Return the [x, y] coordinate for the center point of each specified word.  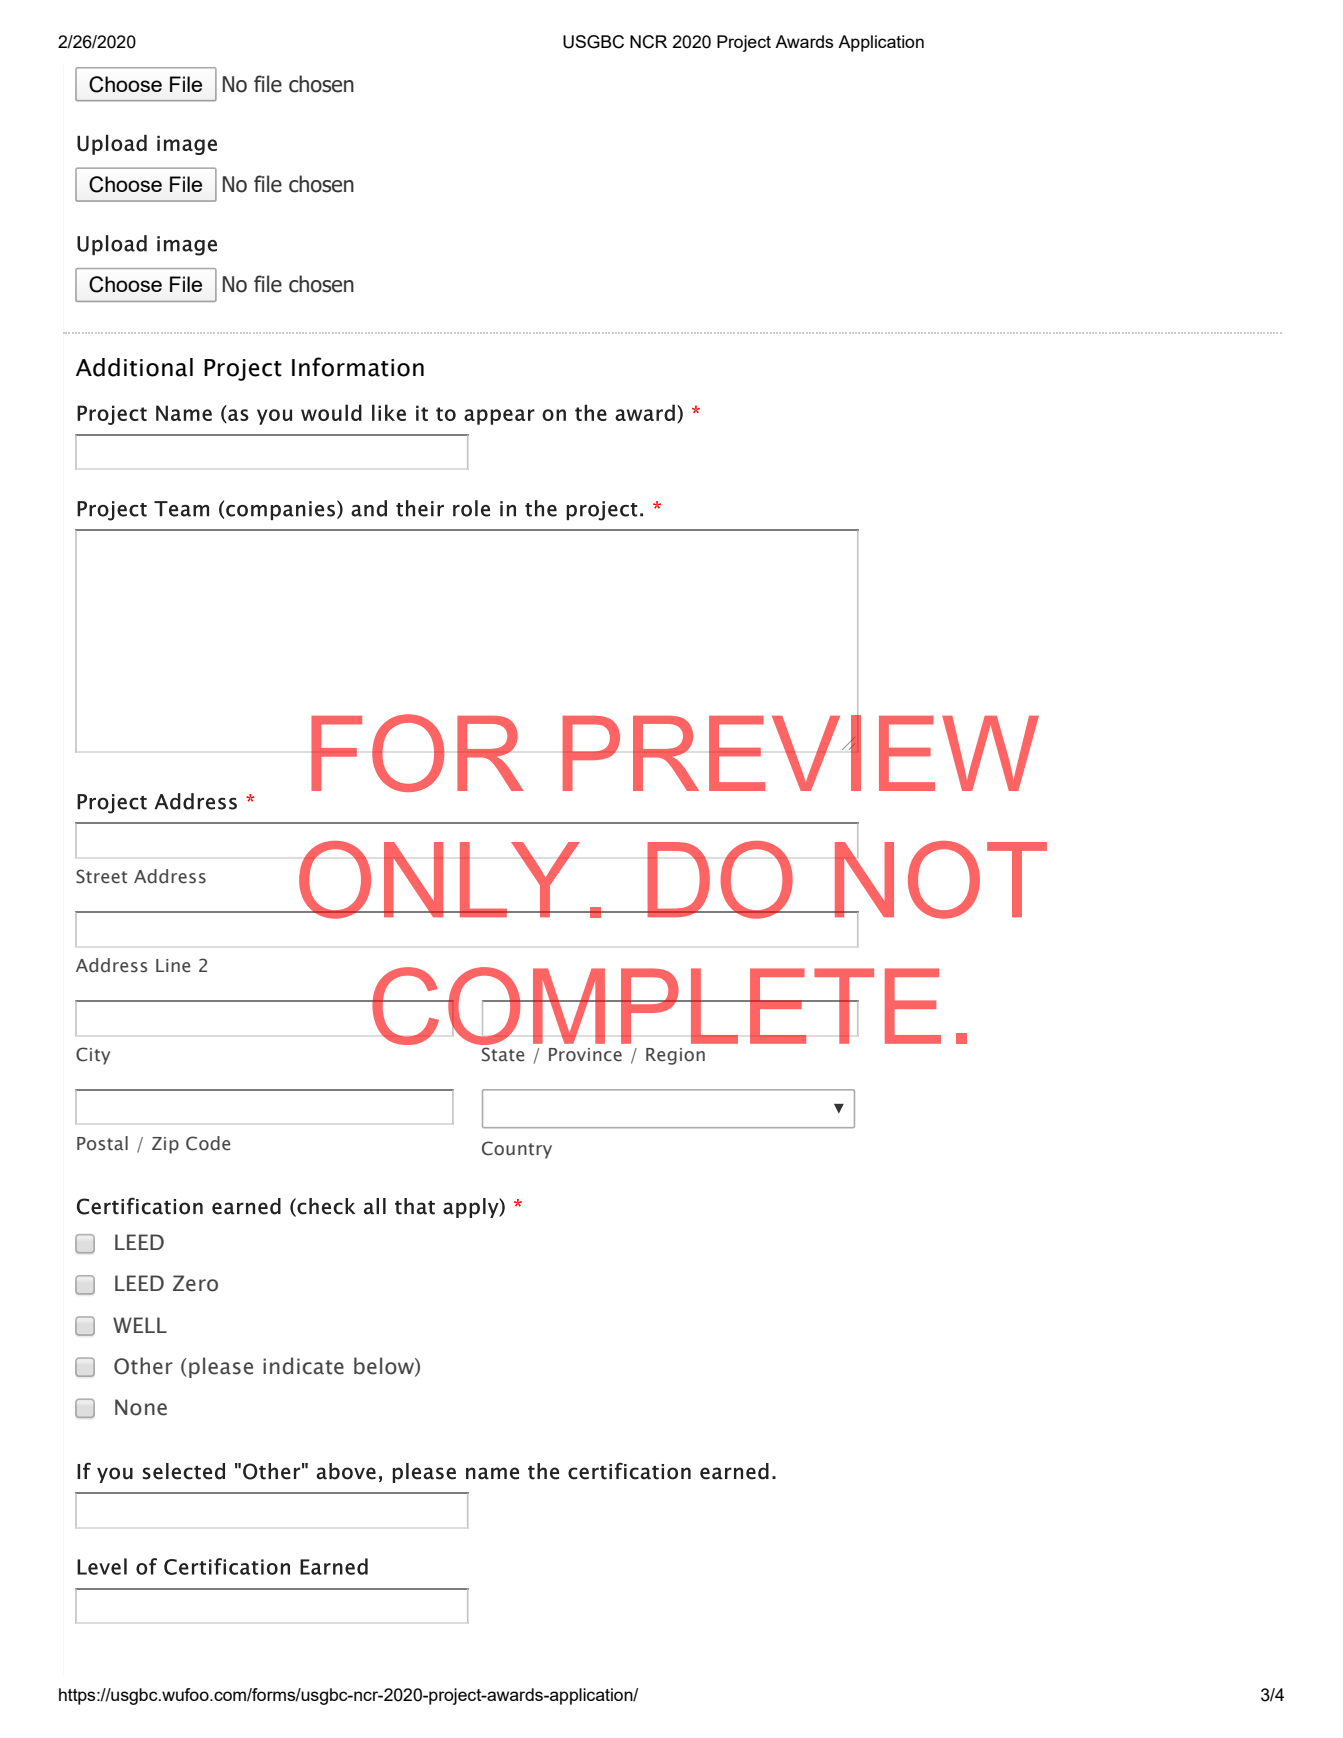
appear [499, 417]
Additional [134, 367]
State [503, 1054]
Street [101, 876]
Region [675, 1056]
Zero [195, 1283]
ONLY [439, 880]
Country [517, 1150]
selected [184, 1471]
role [471, 508]
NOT [939, 879]
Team [181, 509]
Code [208, 1143]
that [415, 1206]
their [420, 508]
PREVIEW [800, 752]
